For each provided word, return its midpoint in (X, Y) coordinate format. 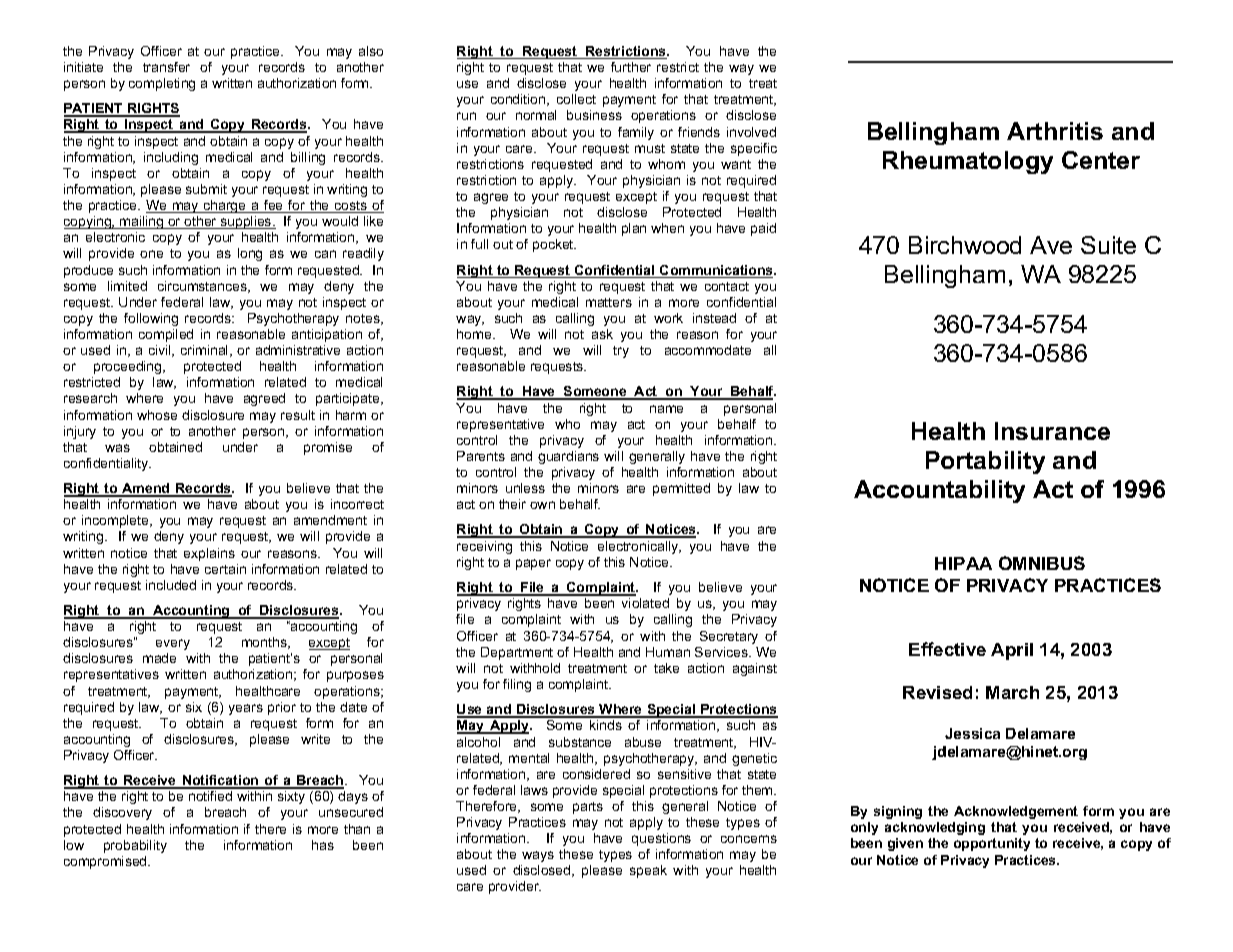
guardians (568, 457)
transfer (166, 67)
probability (135, 846)
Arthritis (1055, 131)
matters (609, 302)
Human (668, 652)
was (117, 448)
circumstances (203, 287)
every (173, 644)
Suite (1108, 245)
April (1012, 651)
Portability (985, 462)
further (631, 67)
